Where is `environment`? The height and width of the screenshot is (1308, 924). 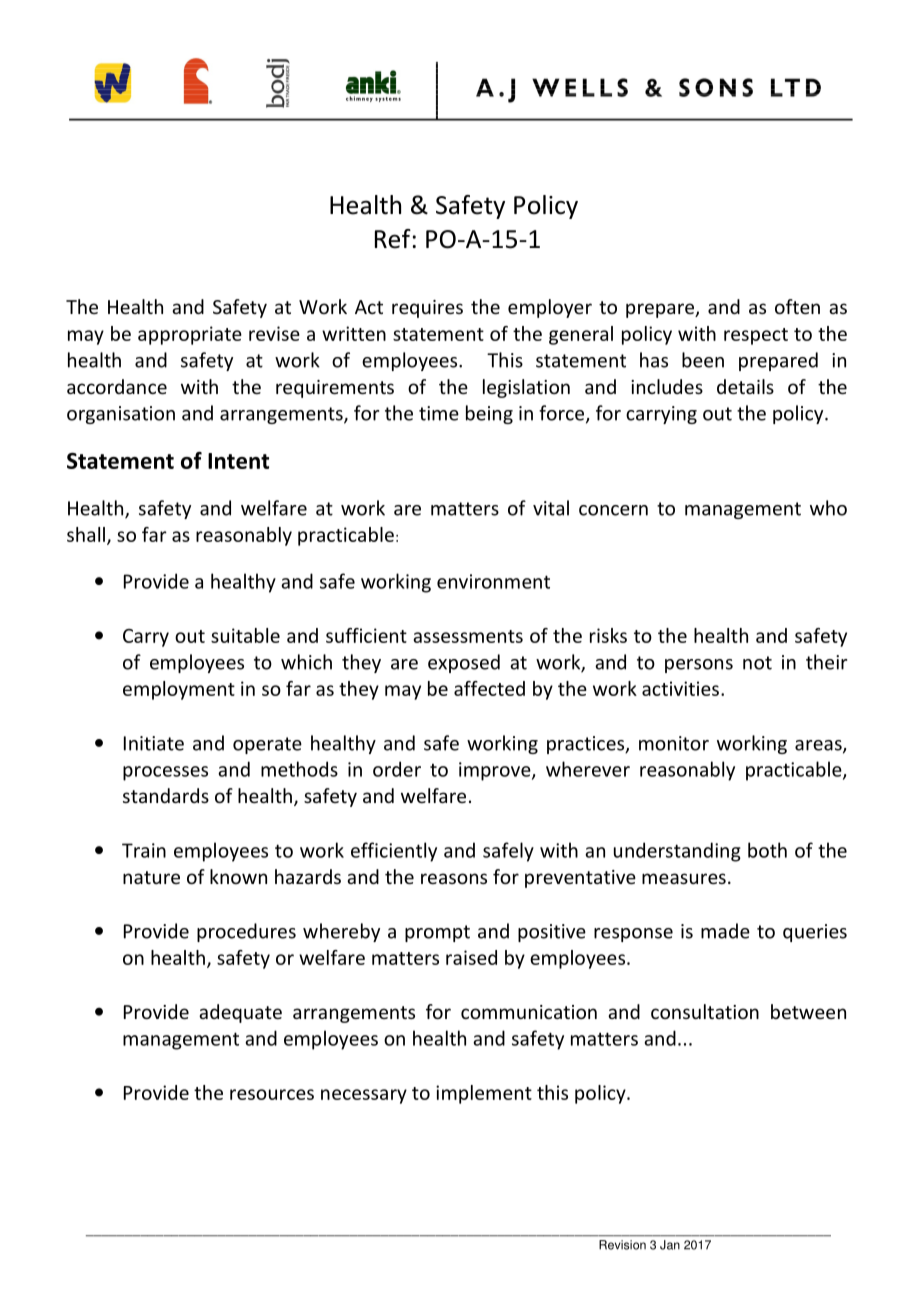 environment is located at coordinates (493, 581).
